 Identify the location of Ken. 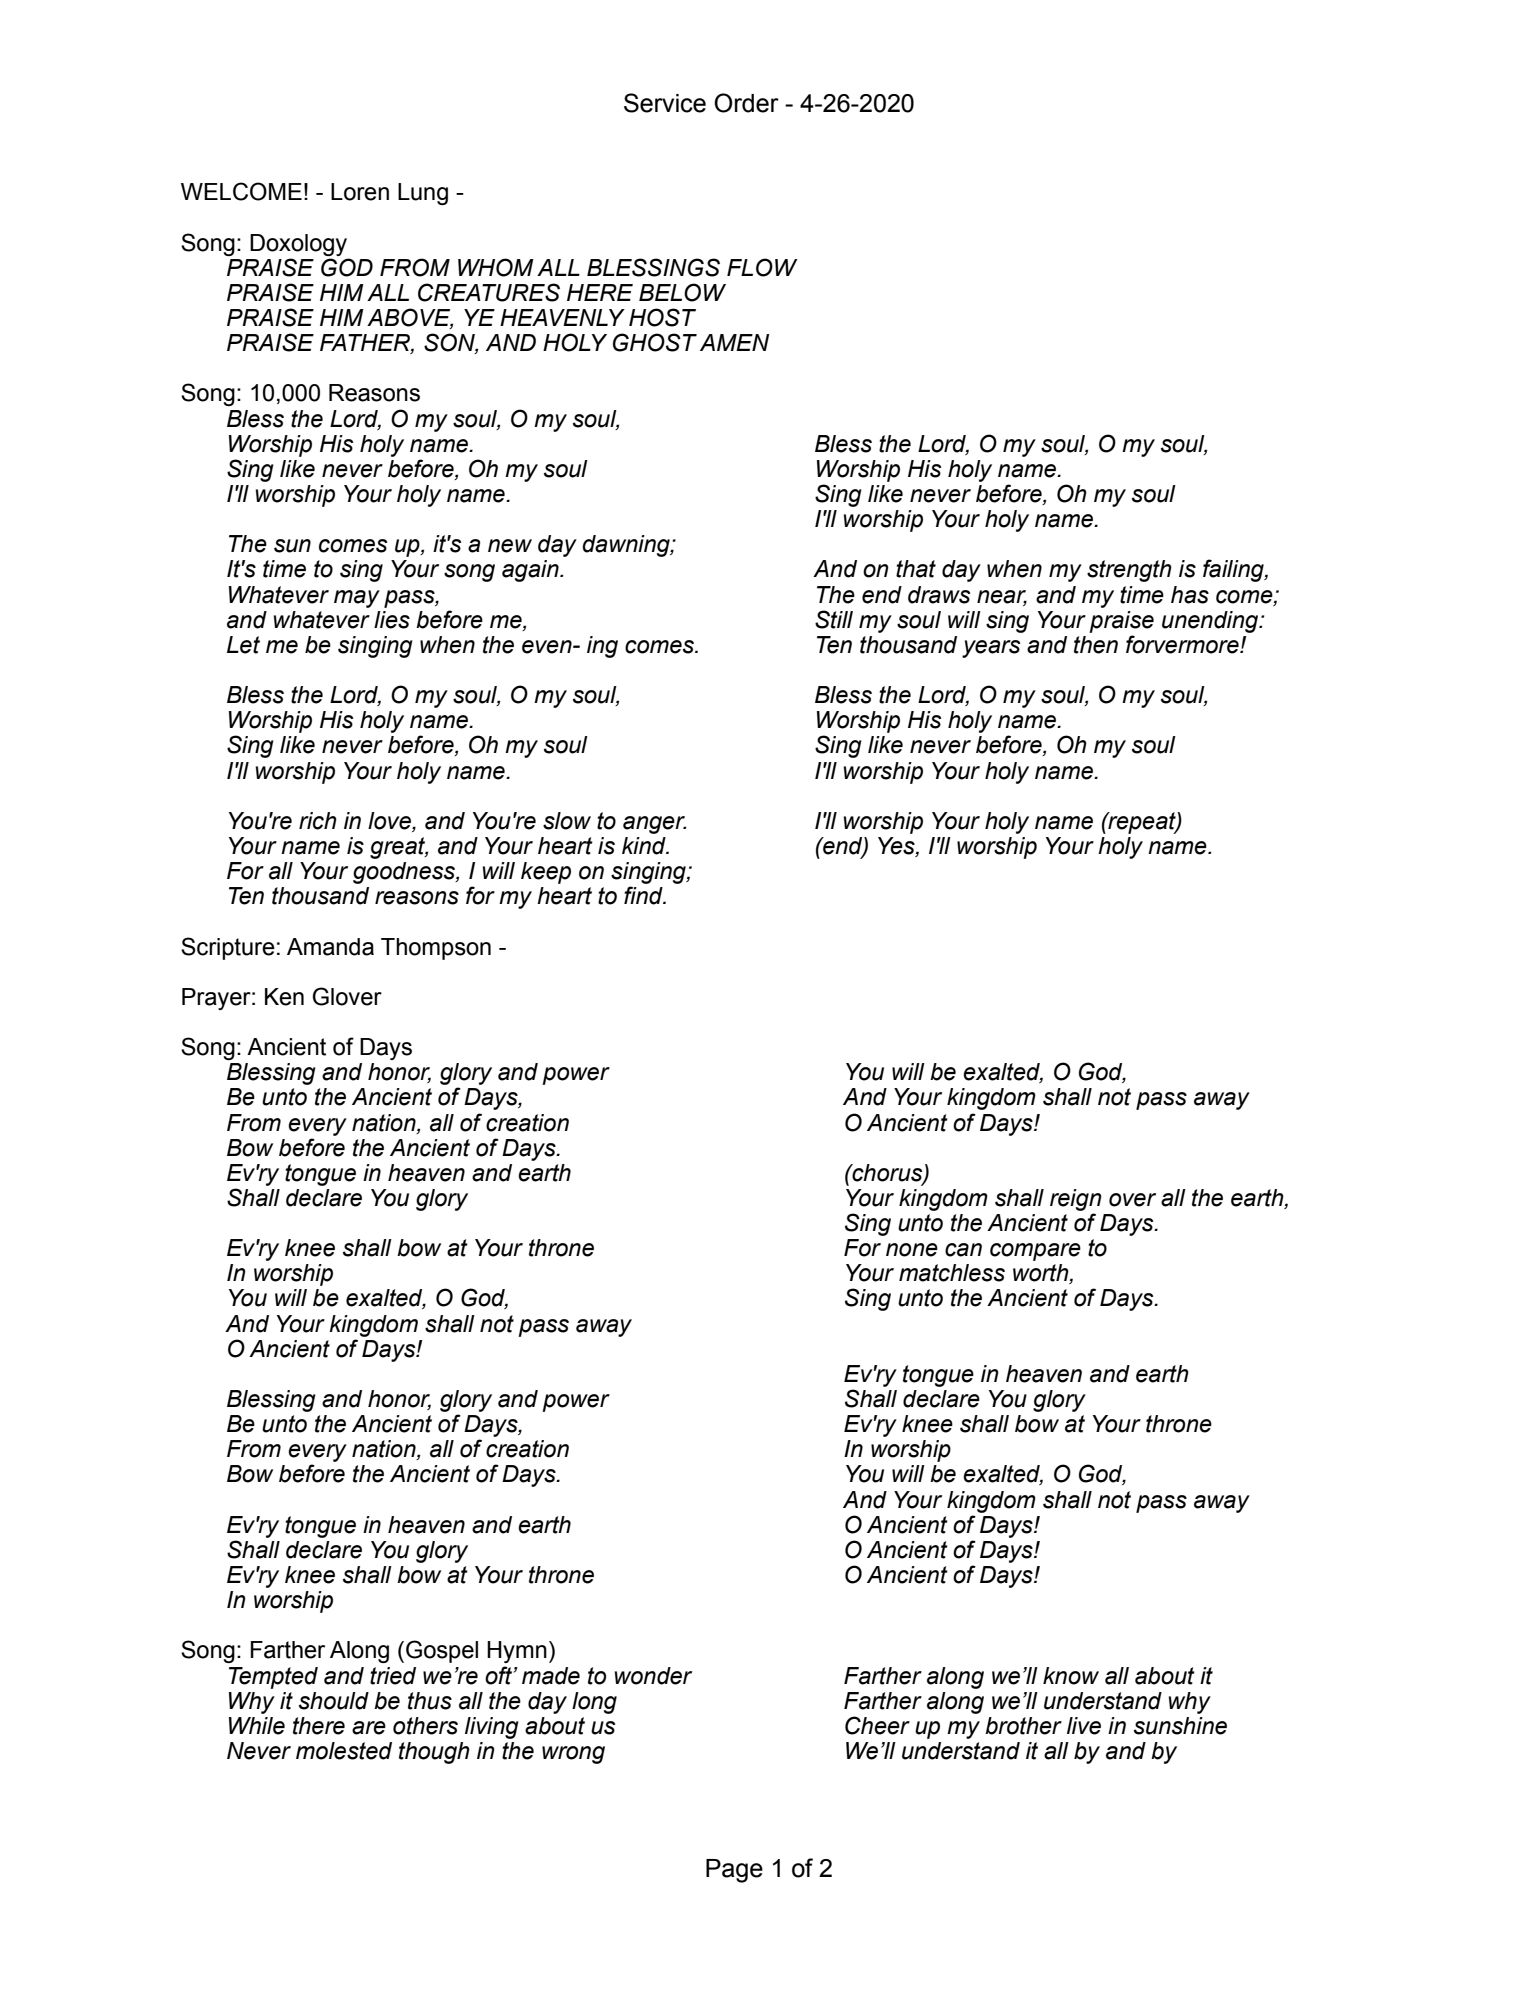
(284, 997).
